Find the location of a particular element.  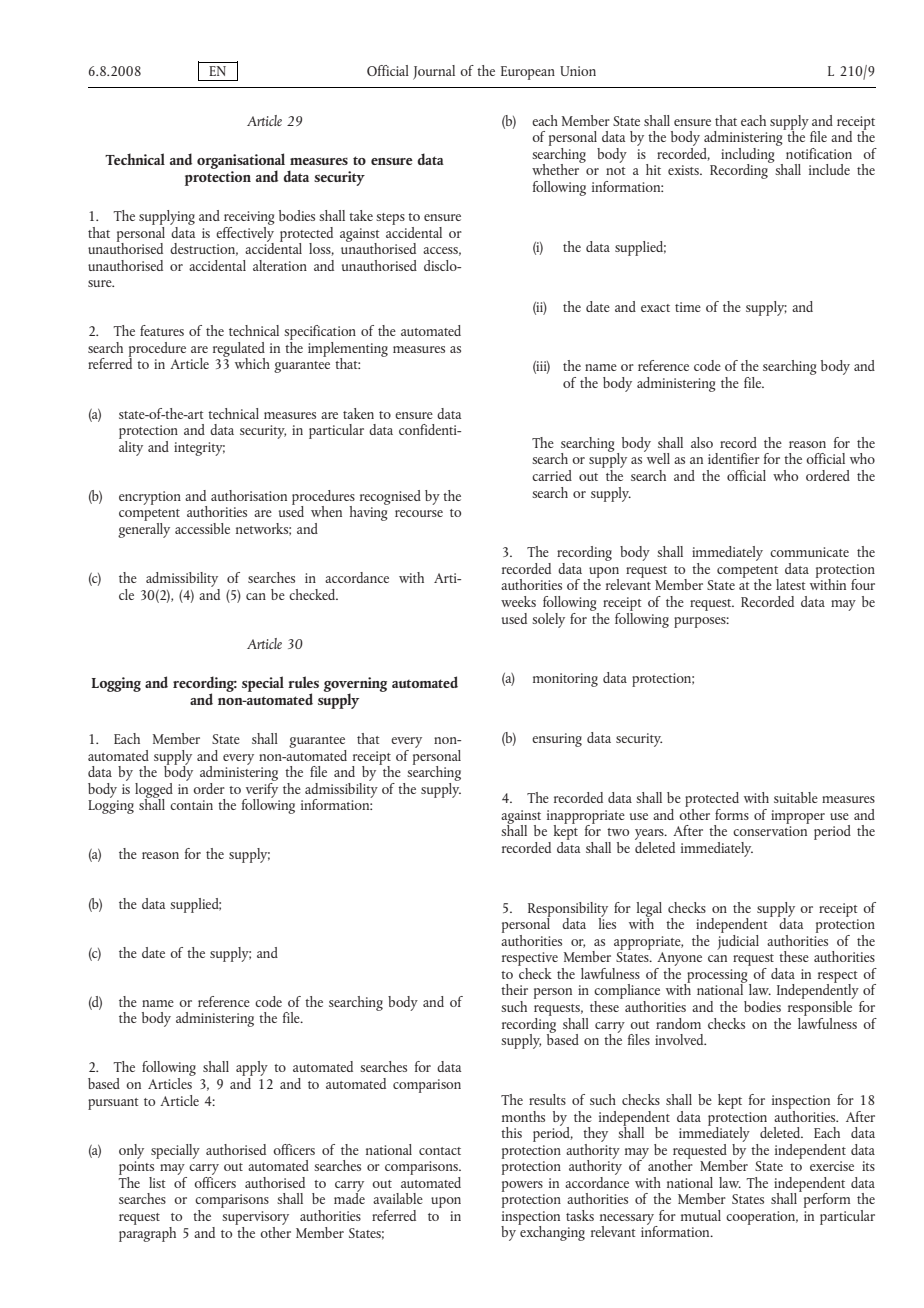

solely is located at coordinates (548, 620).
